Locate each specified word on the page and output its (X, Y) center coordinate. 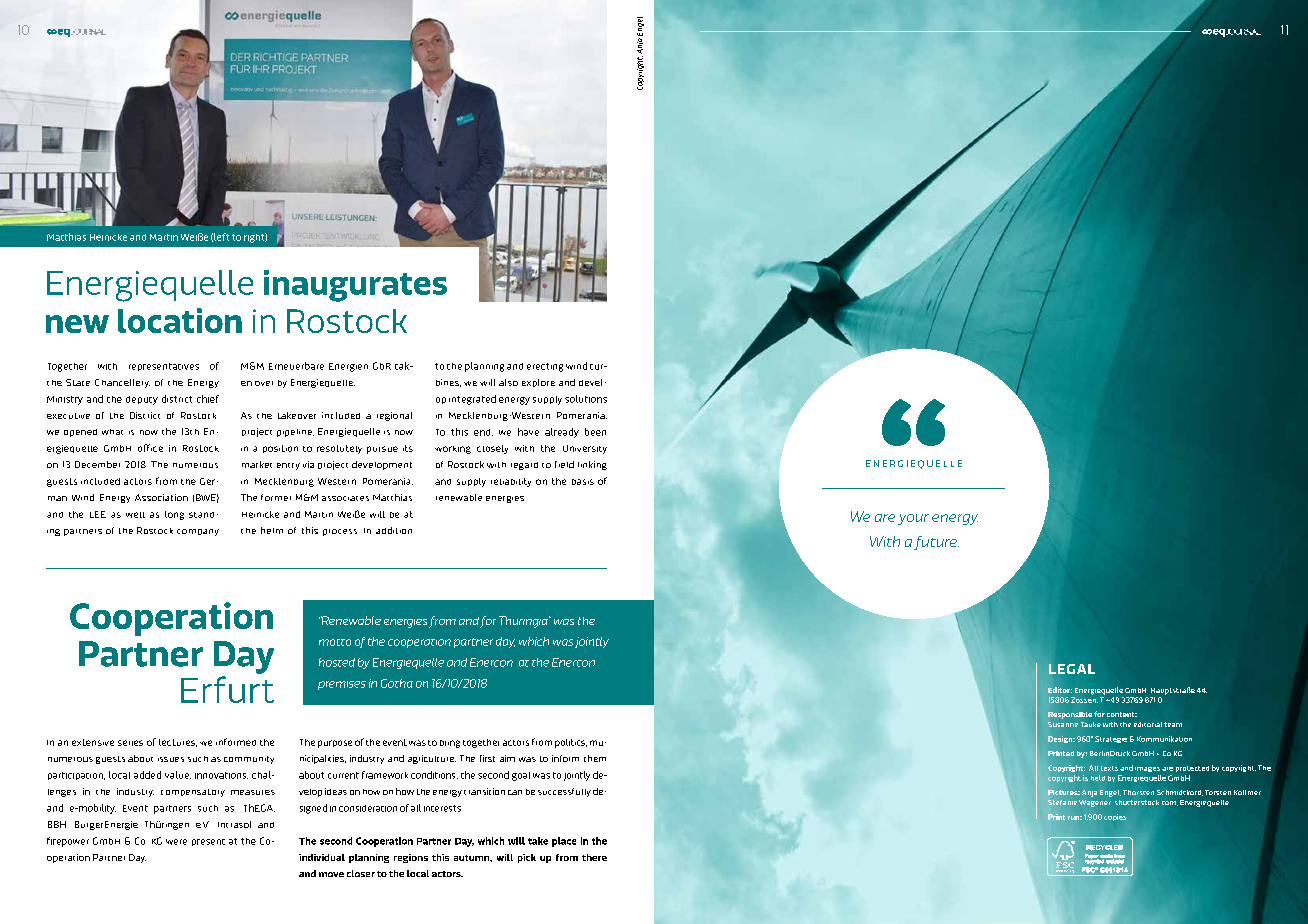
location (180, 320)
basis (583, 482)
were (176, 842)
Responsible (1070, 715)
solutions (586, 399)
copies (1115, 817)
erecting (545, 367)
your (913, 519)
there (594, 857)
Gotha (397, 683)
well (135, 515)
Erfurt (227, 689)
